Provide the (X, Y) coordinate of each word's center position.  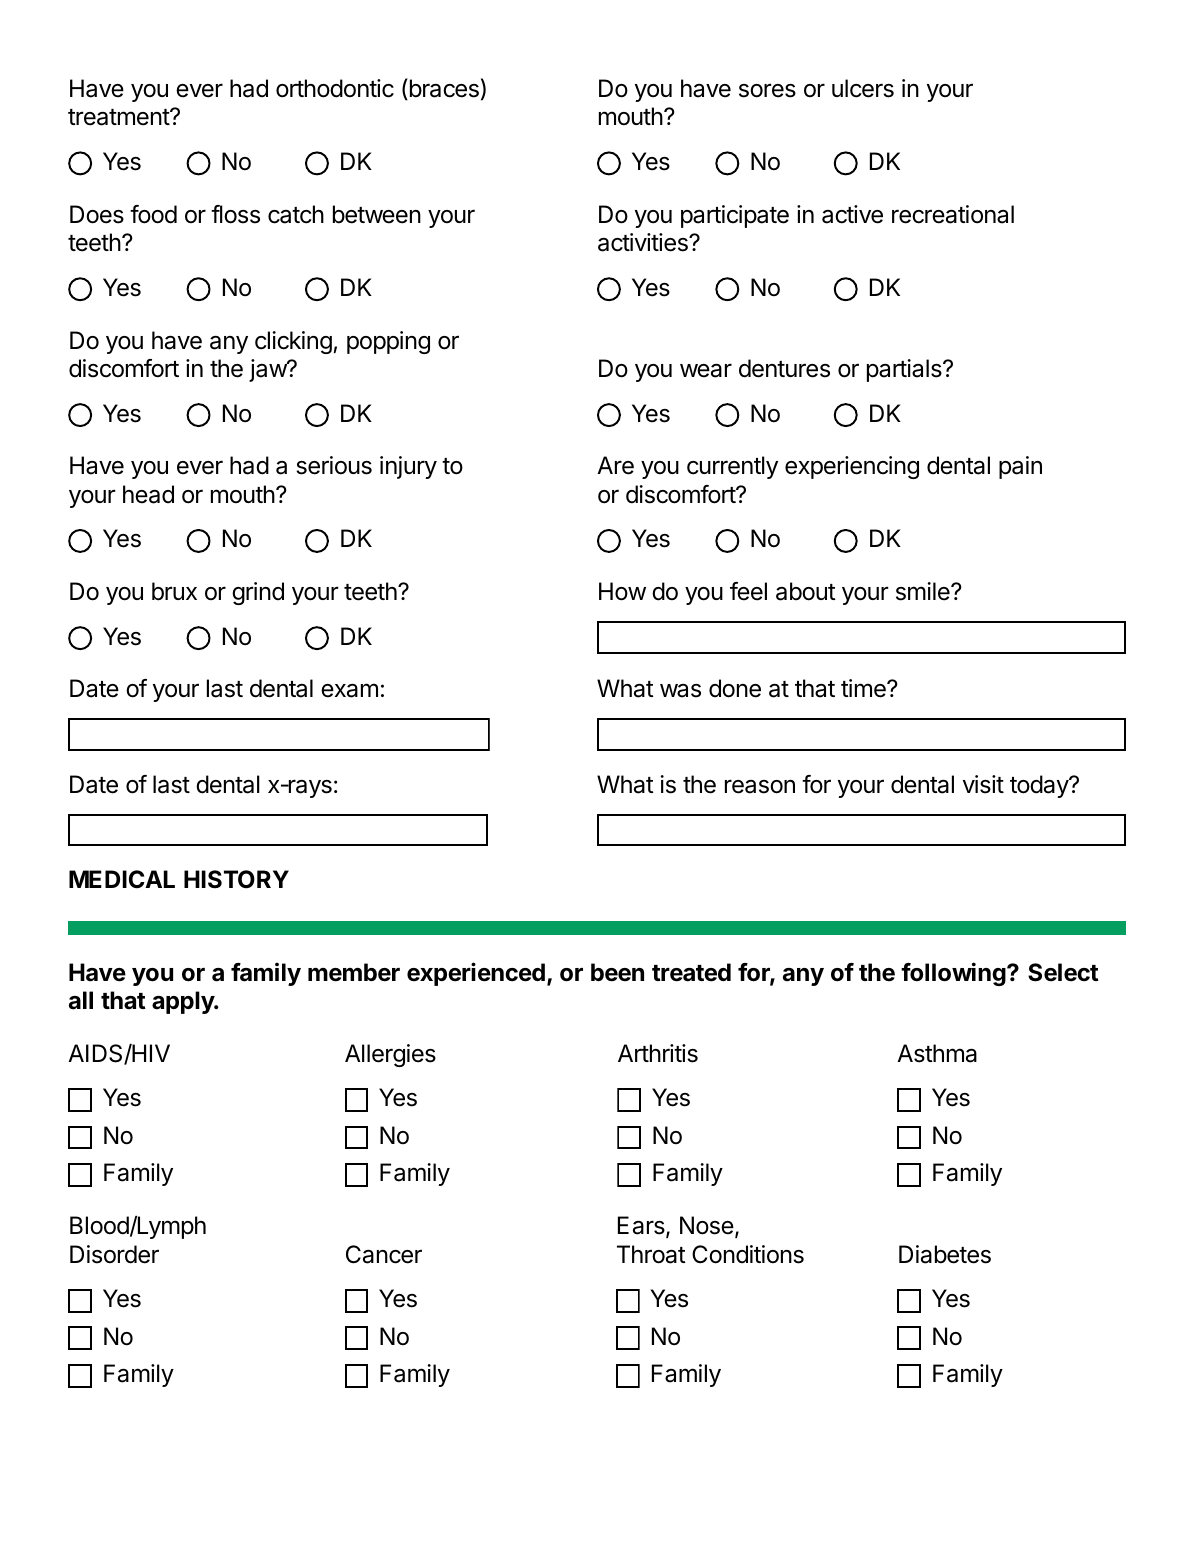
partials (905, 370)
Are (615, 465)
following (954, 974)
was (680, 691)
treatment (119, 117)
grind (258, 593)
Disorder (114, 1254)
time (864, 688)
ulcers (863, 88)
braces (443, 89)
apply (184, 1002)
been (617, 972)
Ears (642, 1226)
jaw (268, 370)
